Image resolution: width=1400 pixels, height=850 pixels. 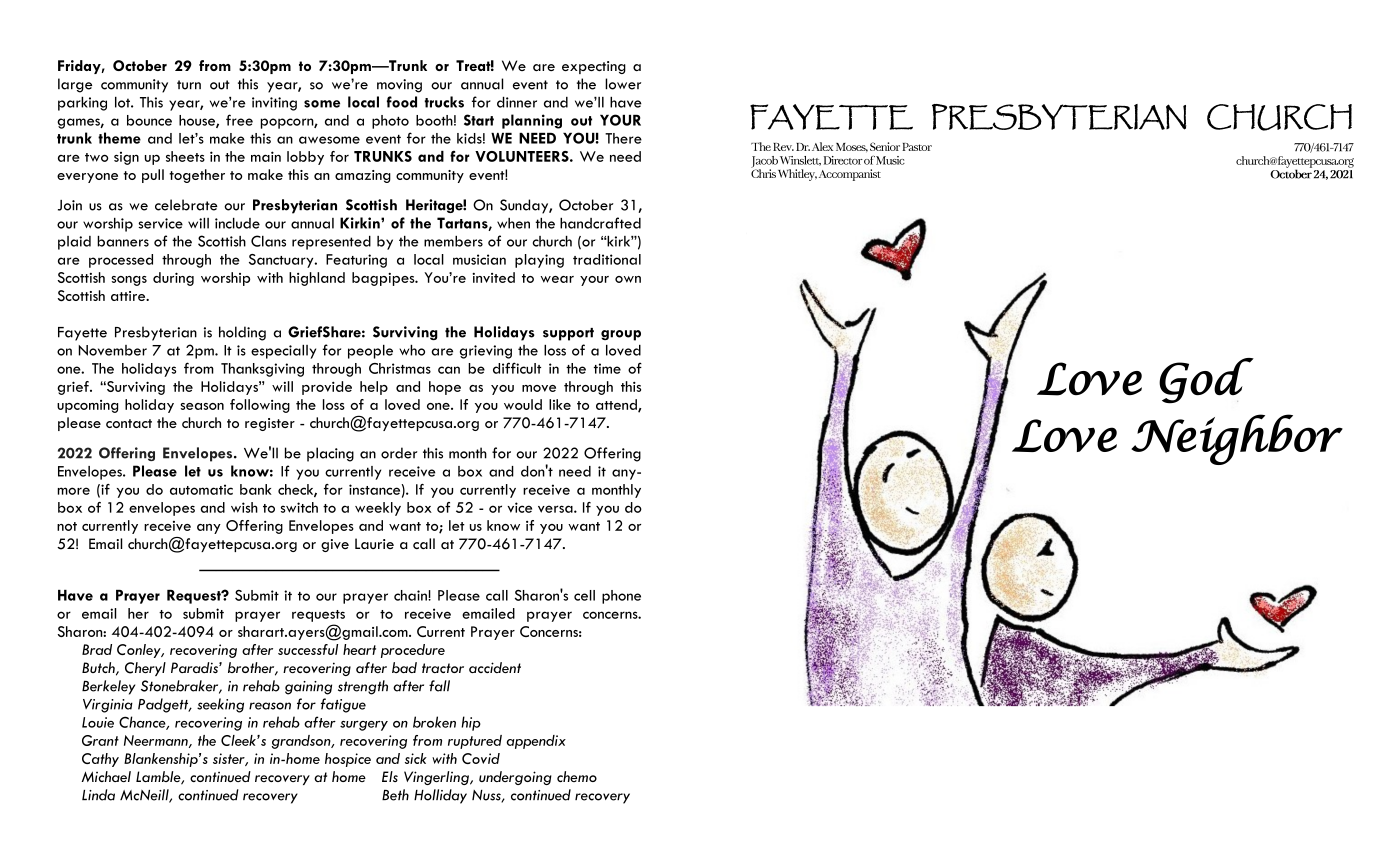 I want to click on traditional, so click(x=607, y=259).
